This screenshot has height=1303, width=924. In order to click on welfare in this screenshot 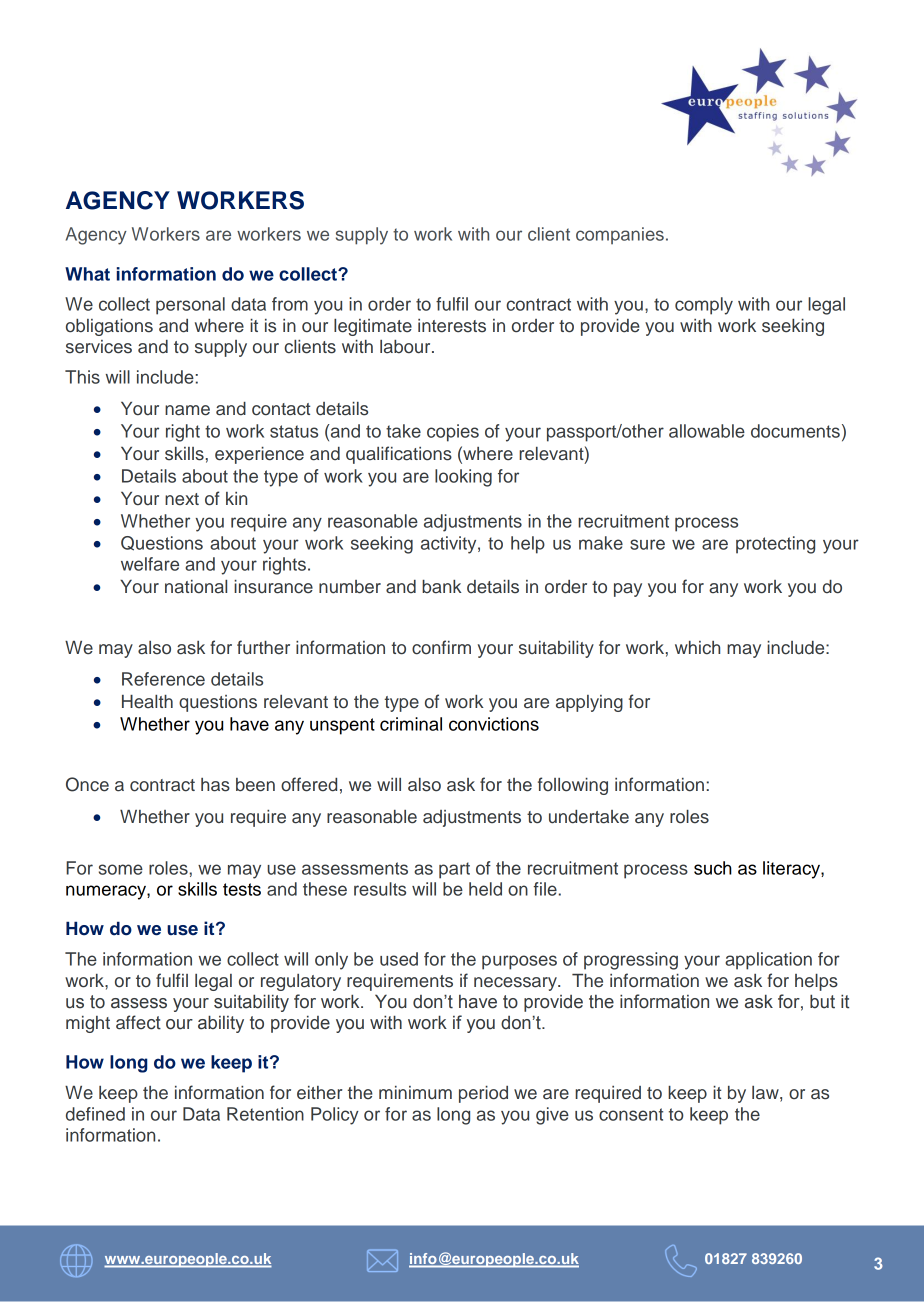, I will do `click(150, 564)`.
